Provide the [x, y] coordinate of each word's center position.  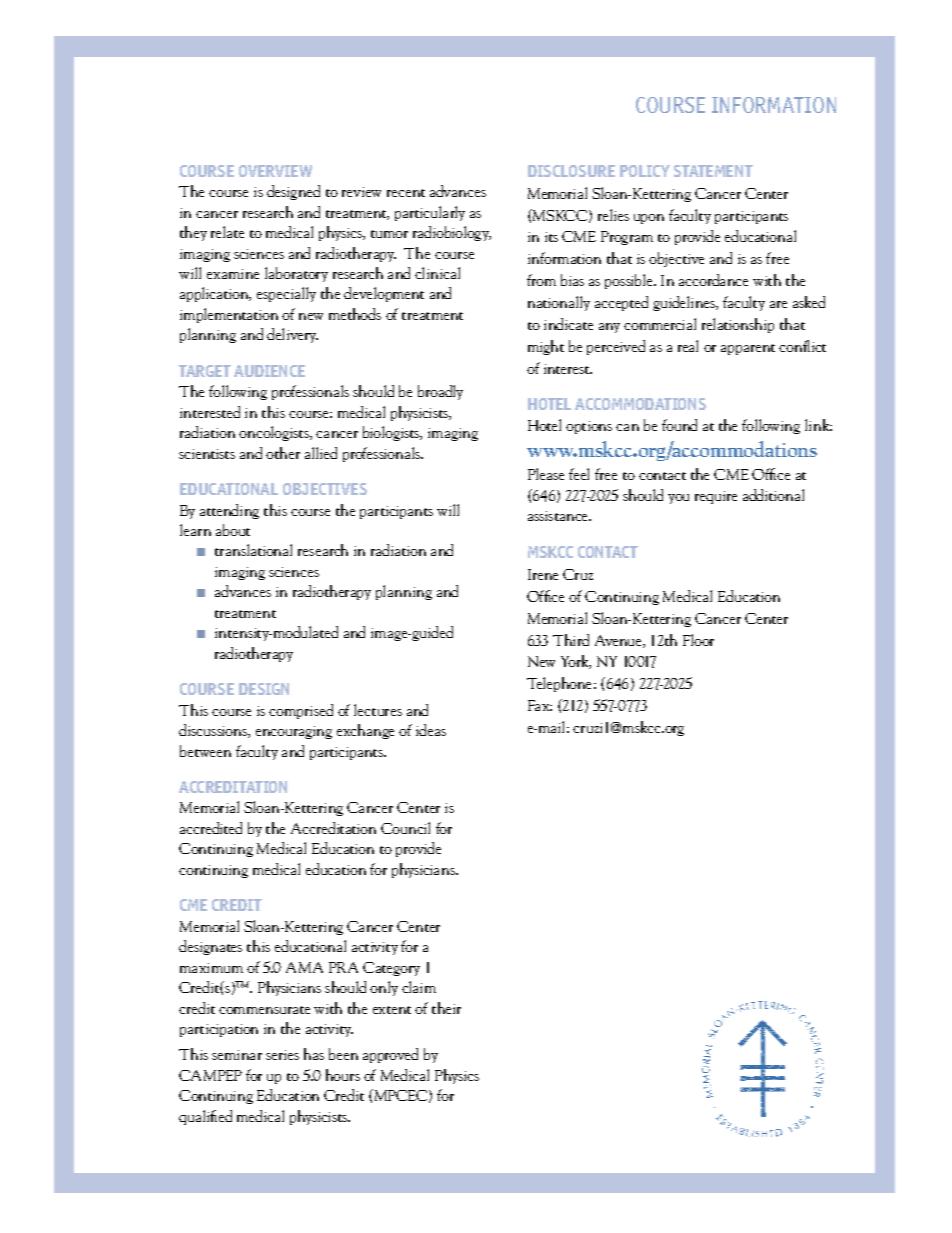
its [551, 237]
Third [571, 640]
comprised [301, 711]
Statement [713, 171]
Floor [698, 640]
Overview [275, 171]
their [446, 1008]
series [282, 1055]
